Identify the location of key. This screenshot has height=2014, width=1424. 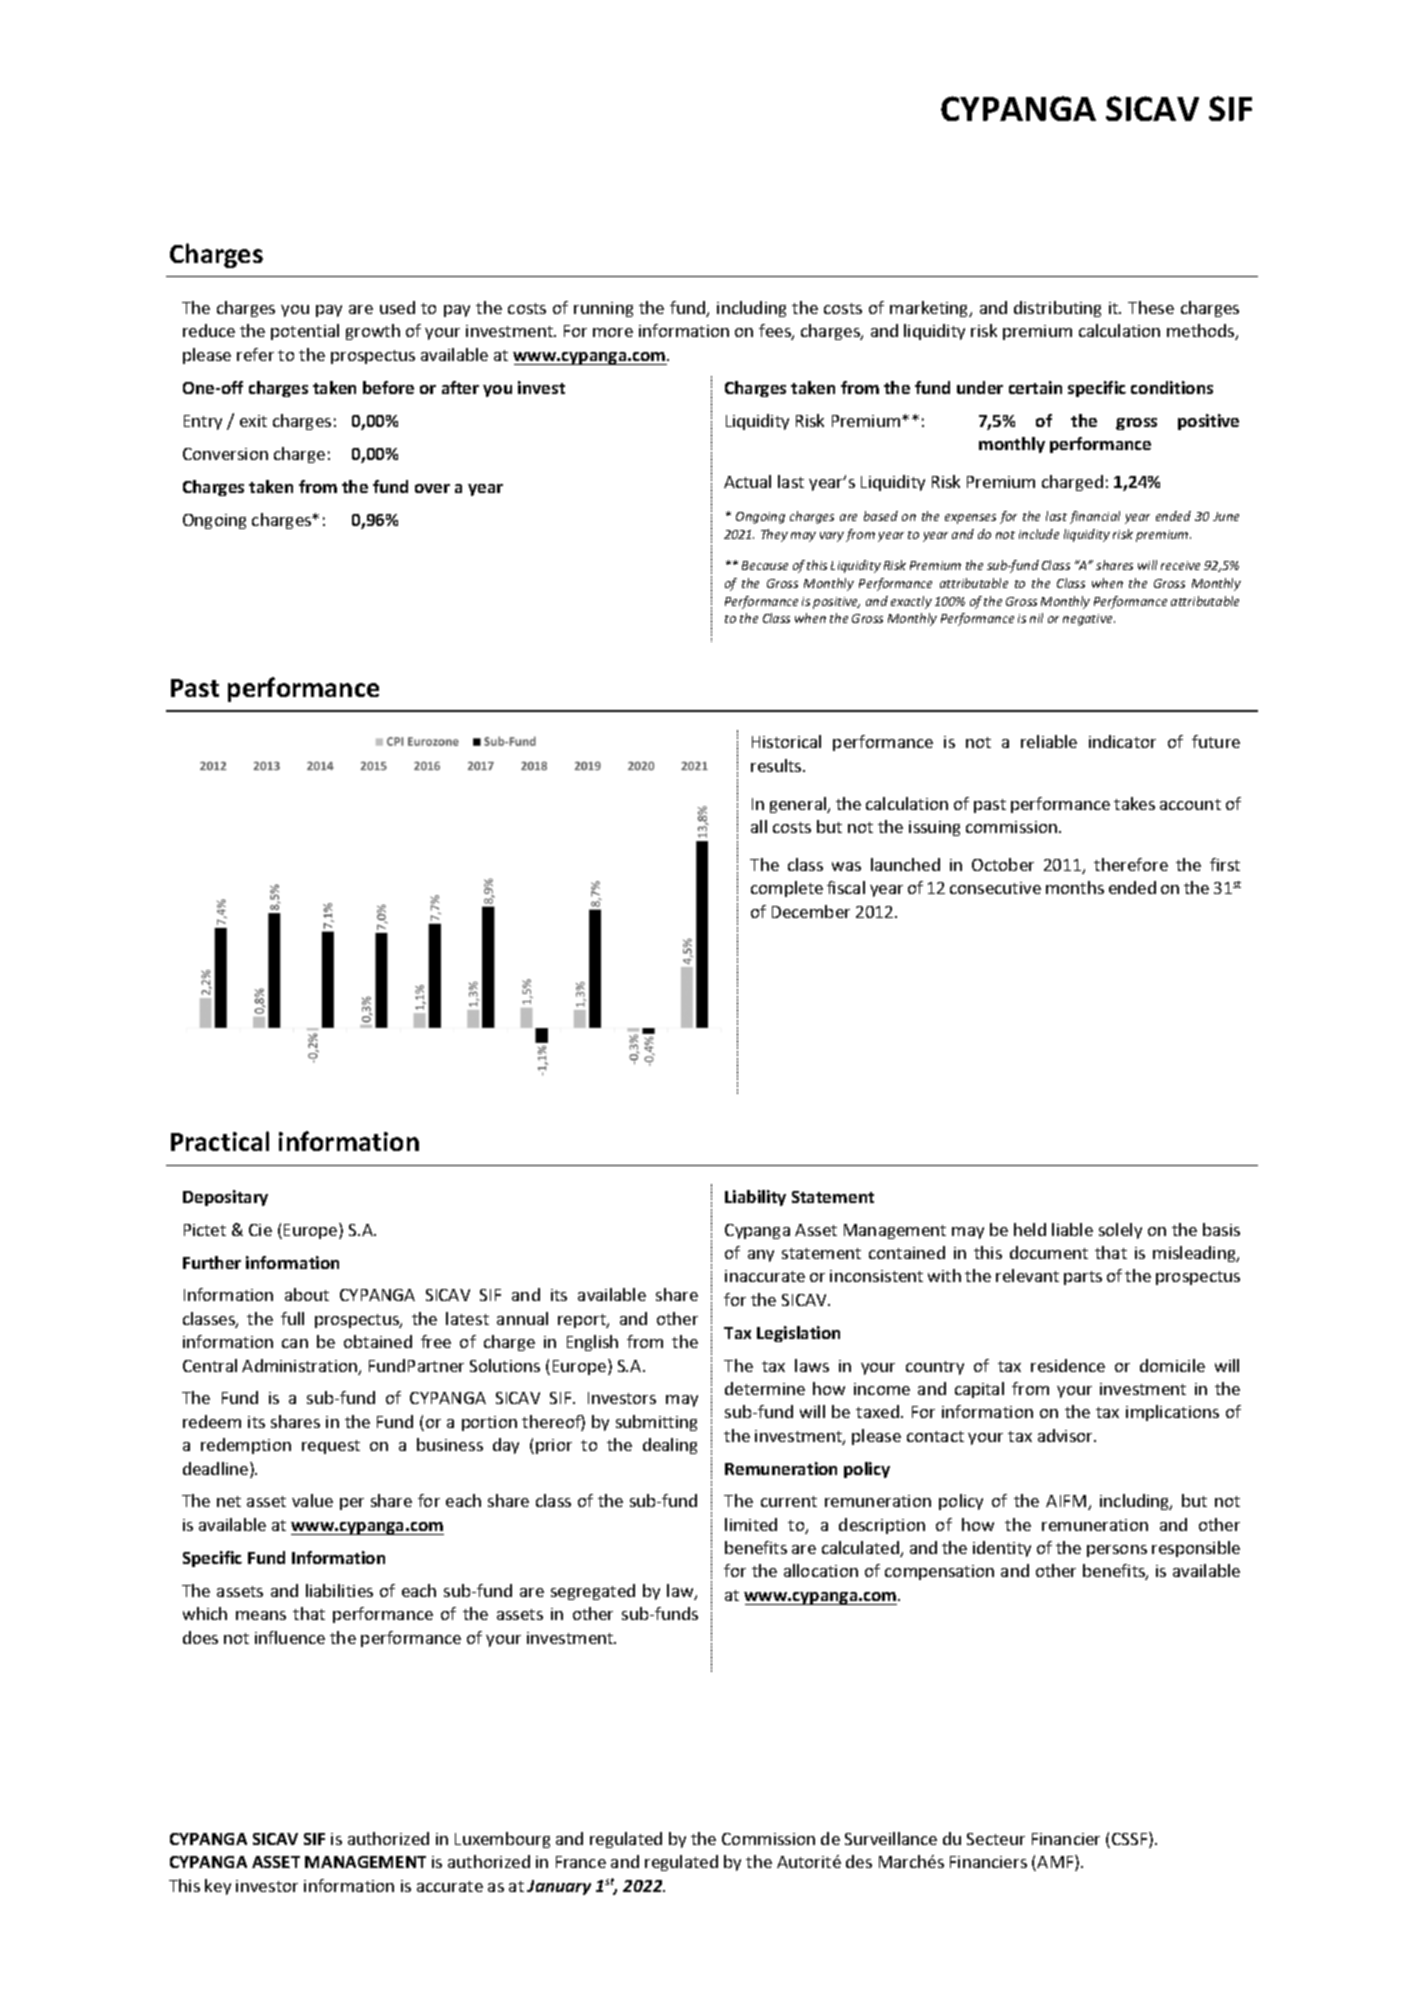
(218, 1887).
